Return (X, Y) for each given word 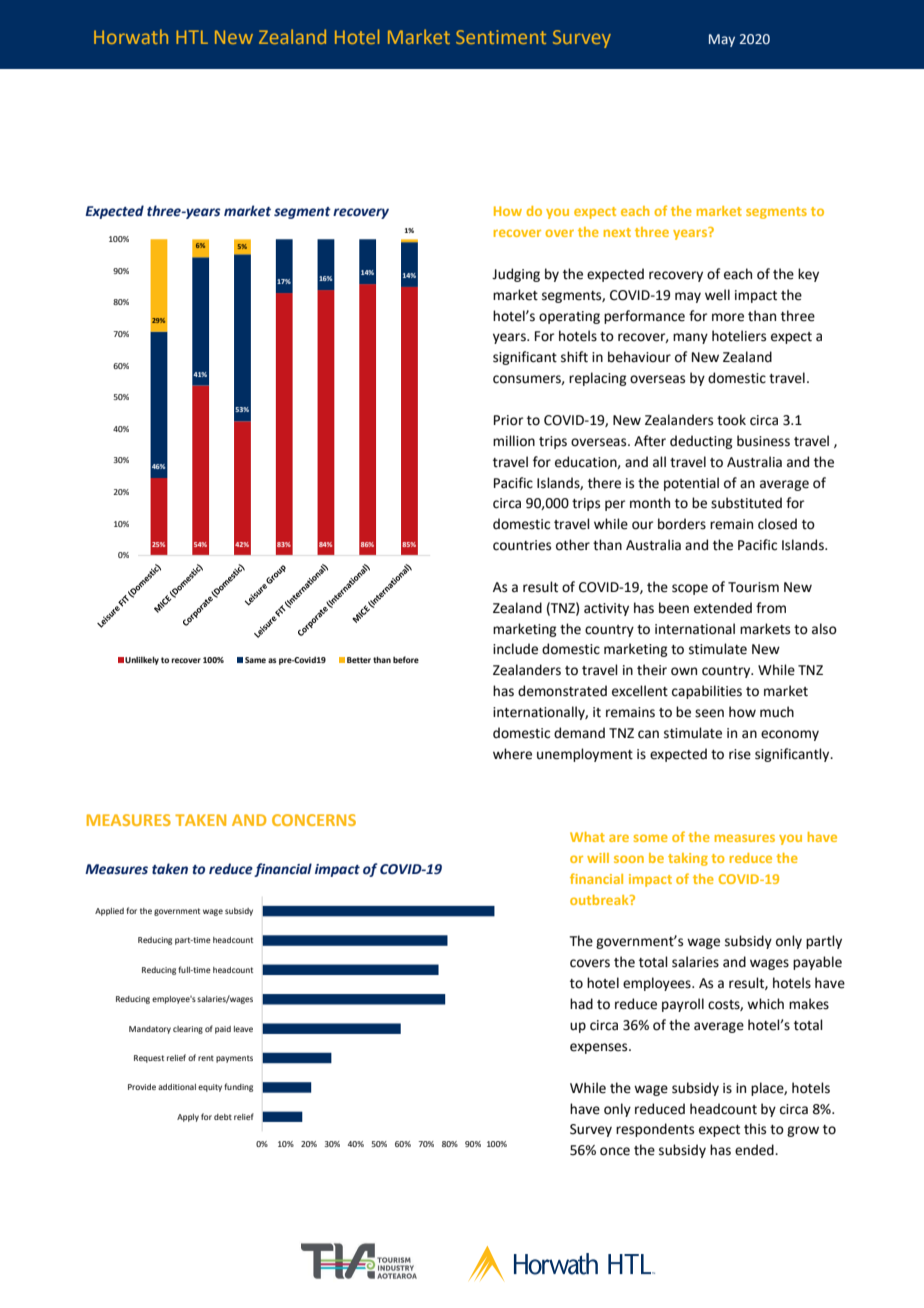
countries (522, 545)
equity (210, 1088)
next (617, 232)
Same (255, 660)
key (808, 275)
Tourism (753, 587)
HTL (192, 37)
